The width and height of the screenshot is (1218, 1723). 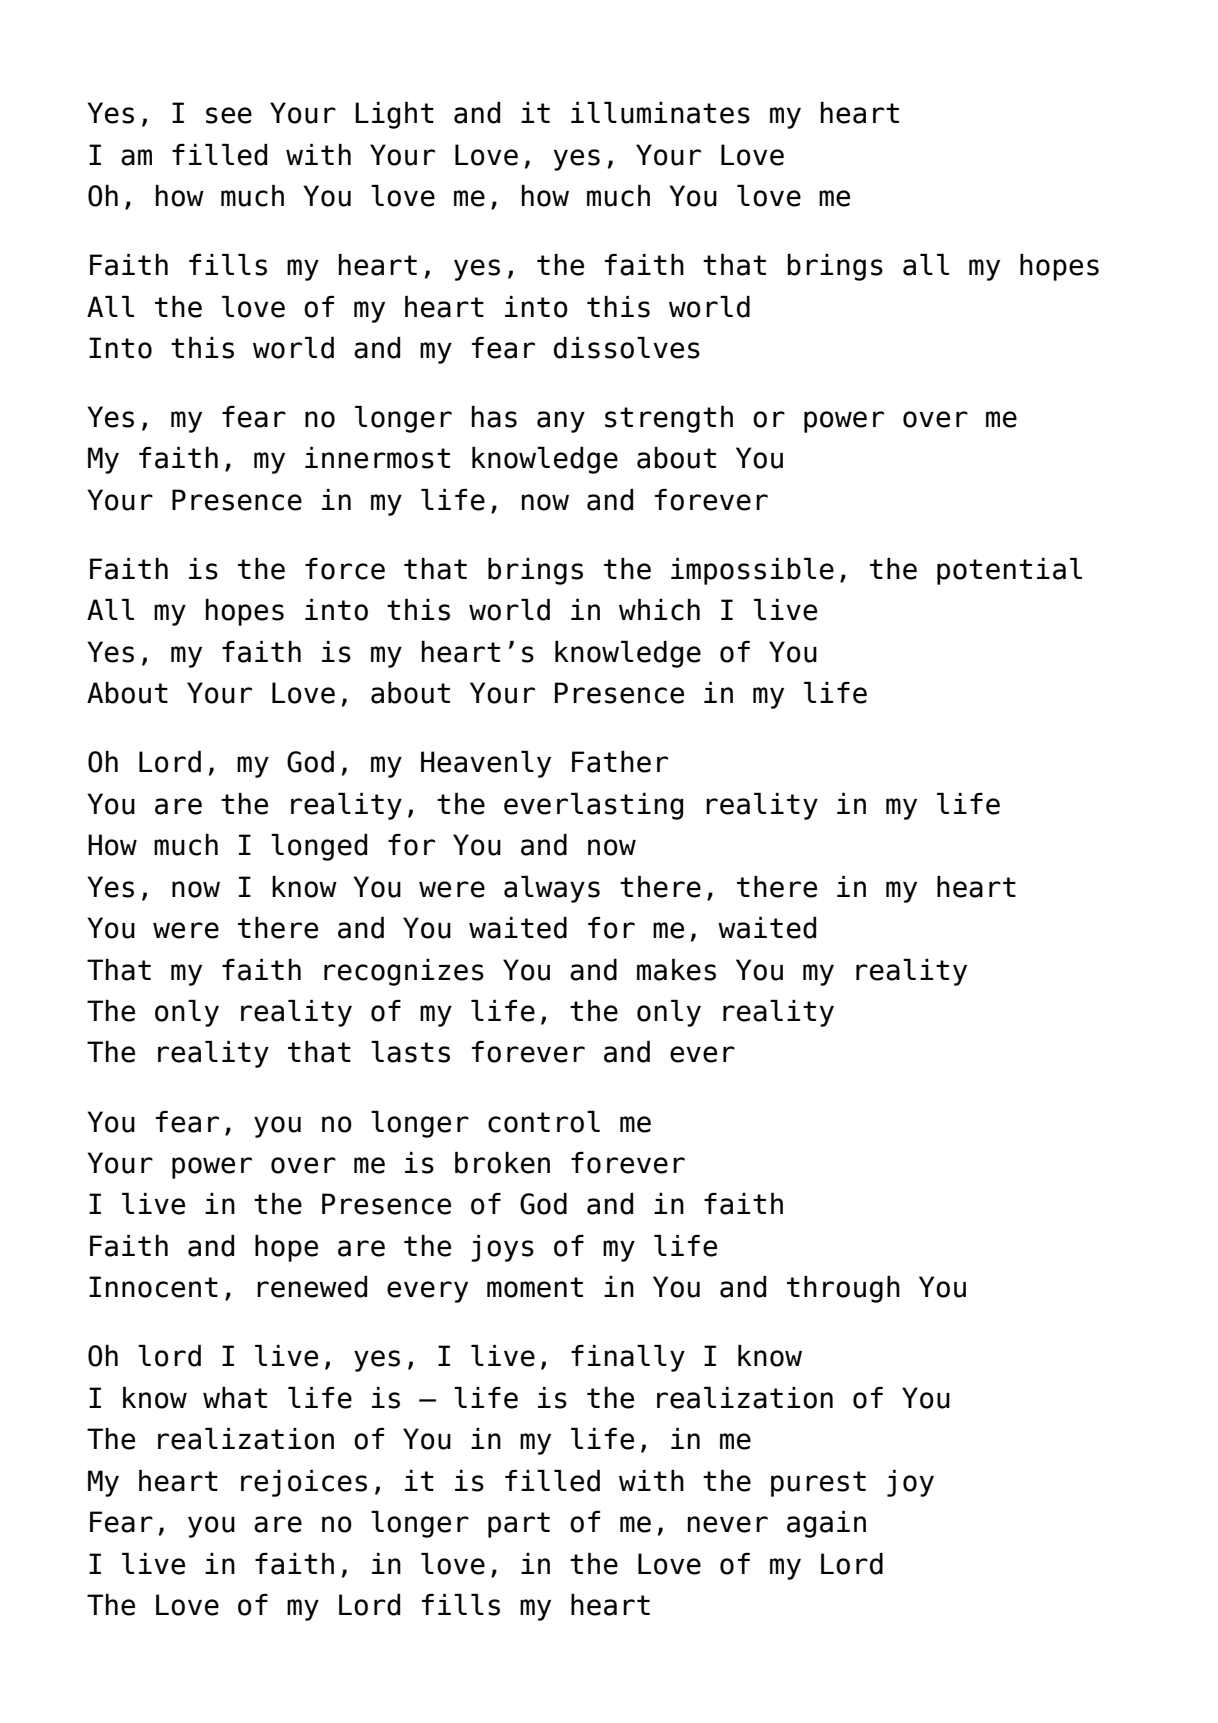 What do you see at coordinates (561, 422) in the screenshot?
I see `any` at bounding box center [561, 422].
